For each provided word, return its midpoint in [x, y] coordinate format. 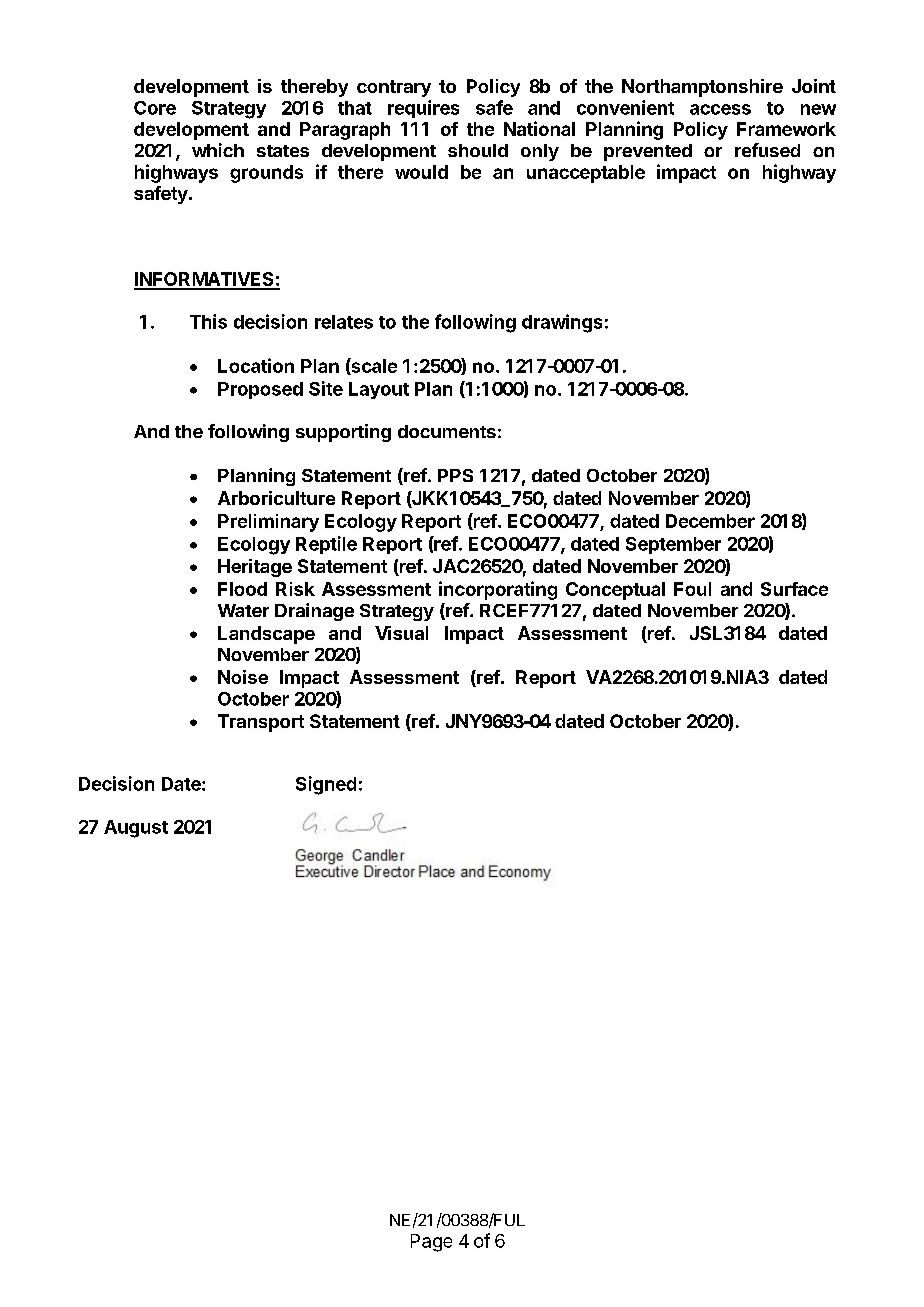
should [478, 150]
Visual [401, 633]
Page [431, 1243]
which [218, 150]
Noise [243, 677]
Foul [692, 589]
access [720, 109]
